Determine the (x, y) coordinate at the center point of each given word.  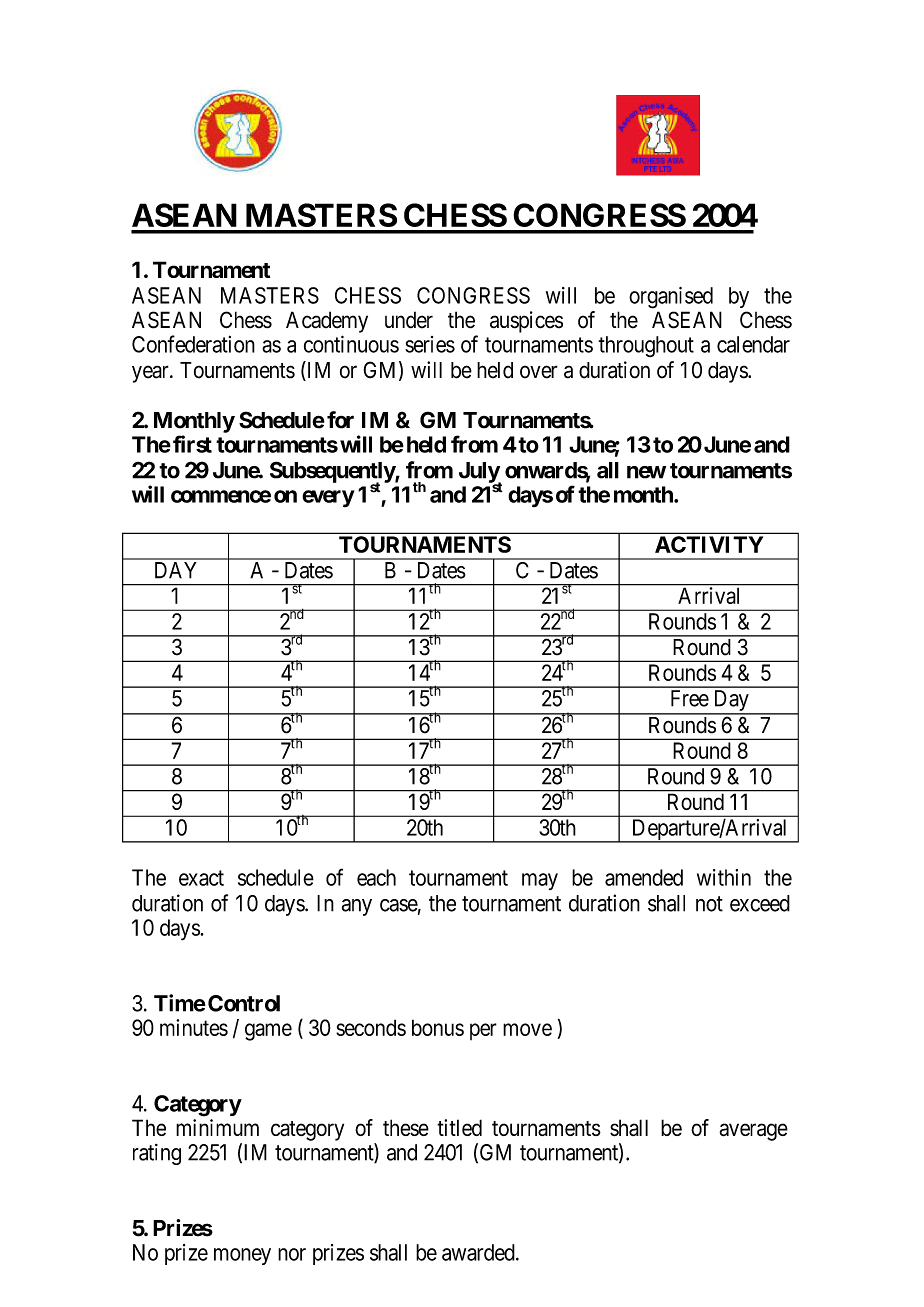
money (242, 1256)
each (376, 877)
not (709, 904)
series (430, 344)
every (328, 498)
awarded (479, 1252)
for (340, 420)
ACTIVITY (709, 544)
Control (244, 1003)
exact (201, 878)
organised (671, 298)
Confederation (193, 344)
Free (690, 698)
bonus (438, 1027)
